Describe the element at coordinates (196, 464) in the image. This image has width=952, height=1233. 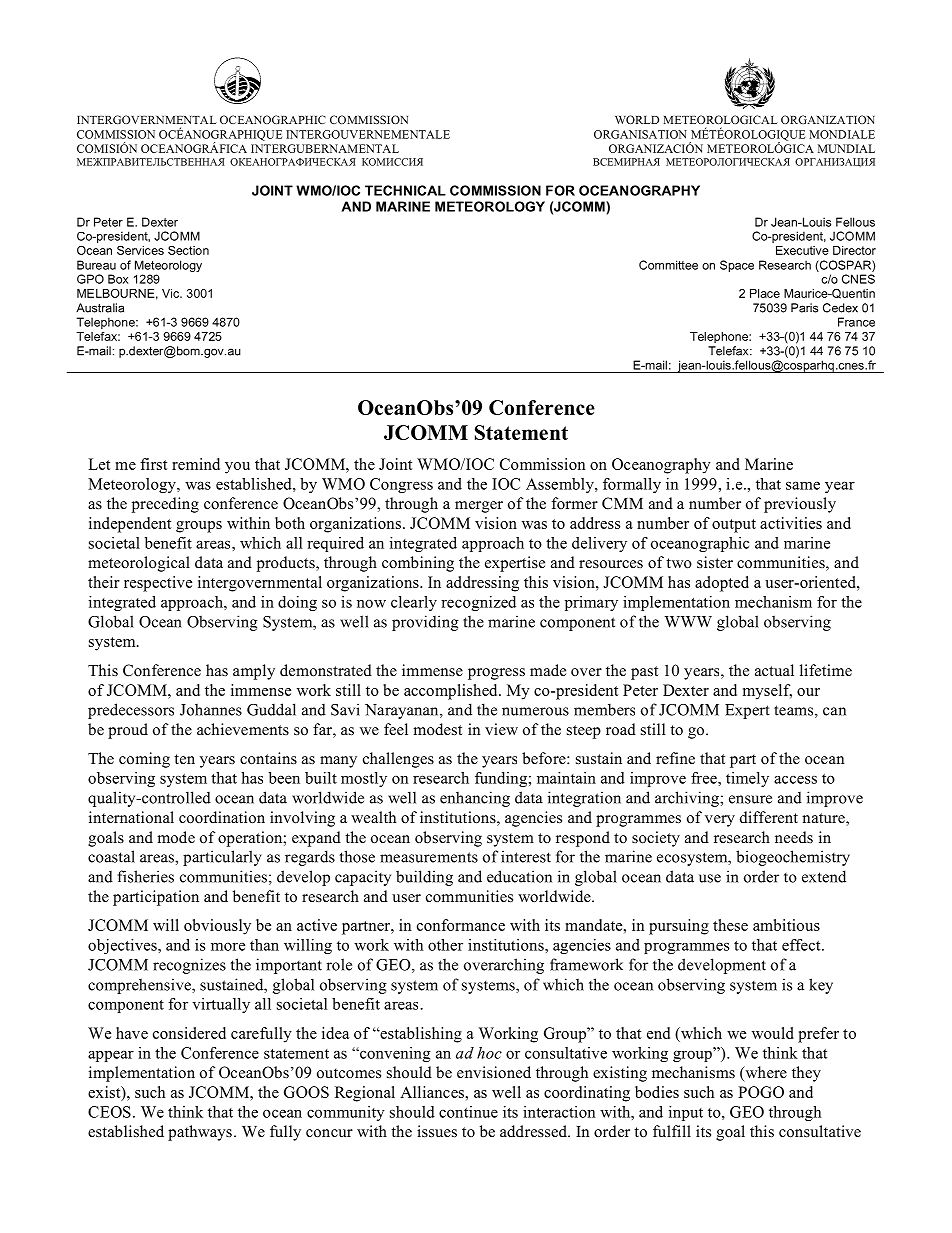
I see `remind` at that location.
